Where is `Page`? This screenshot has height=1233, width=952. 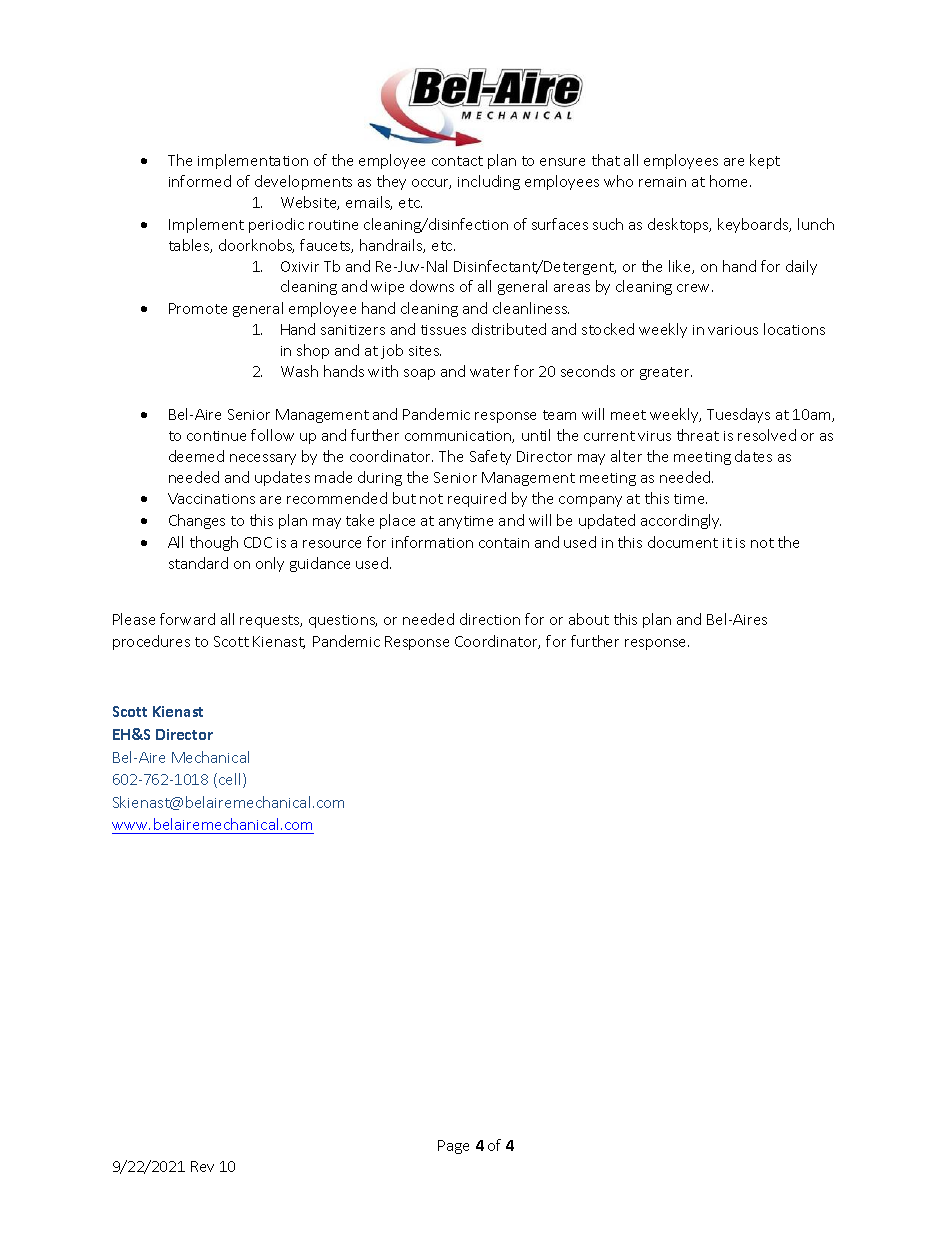
Page is located at coordinates (453, 1147).
